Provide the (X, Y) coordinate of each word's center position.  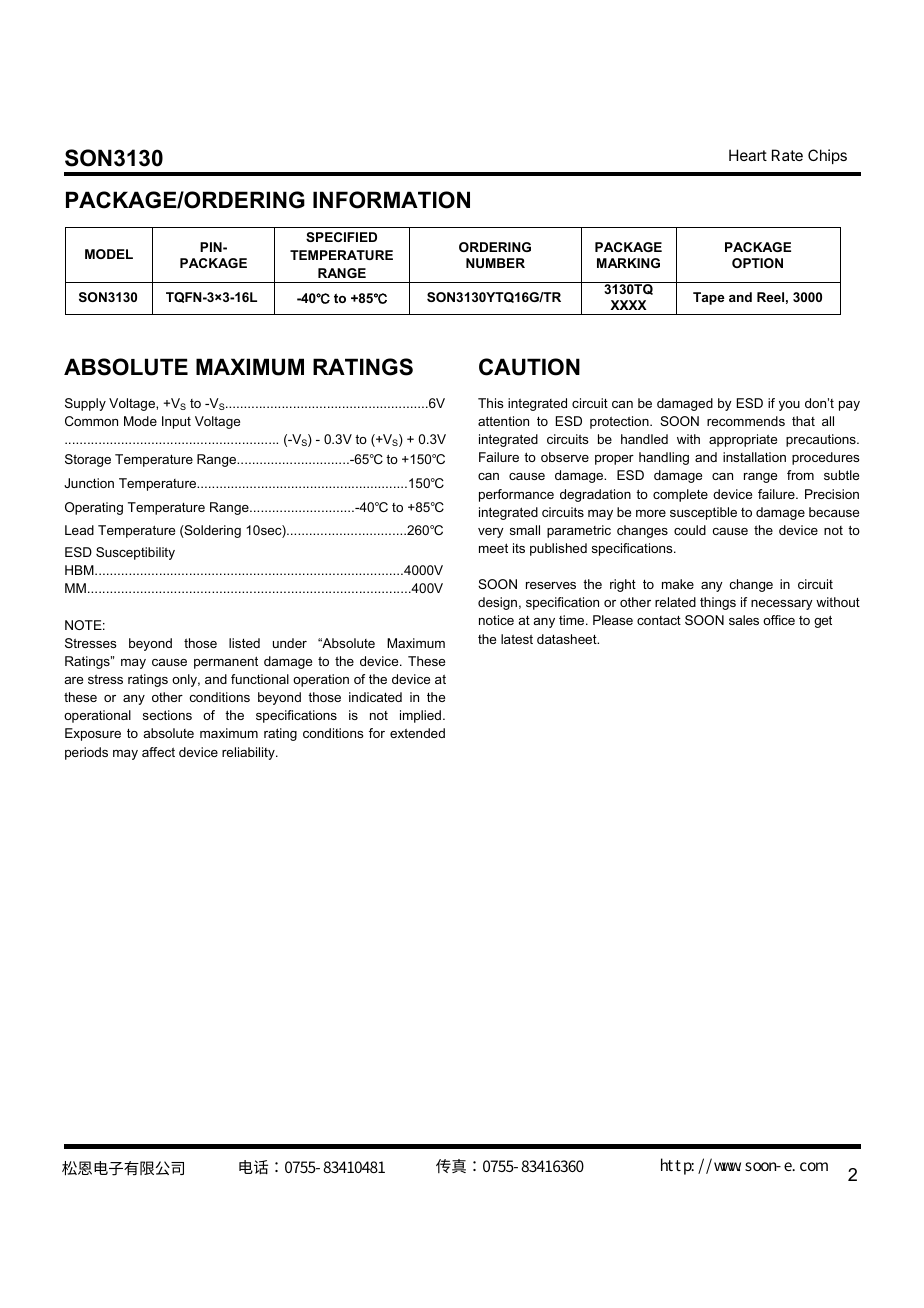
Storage (88, 460)
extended (417, 733)
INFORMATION (391, 200)
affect (158, 752)
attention (503, 421)
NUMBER (495, 263)
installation (754, 457)
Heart (748, 155)
